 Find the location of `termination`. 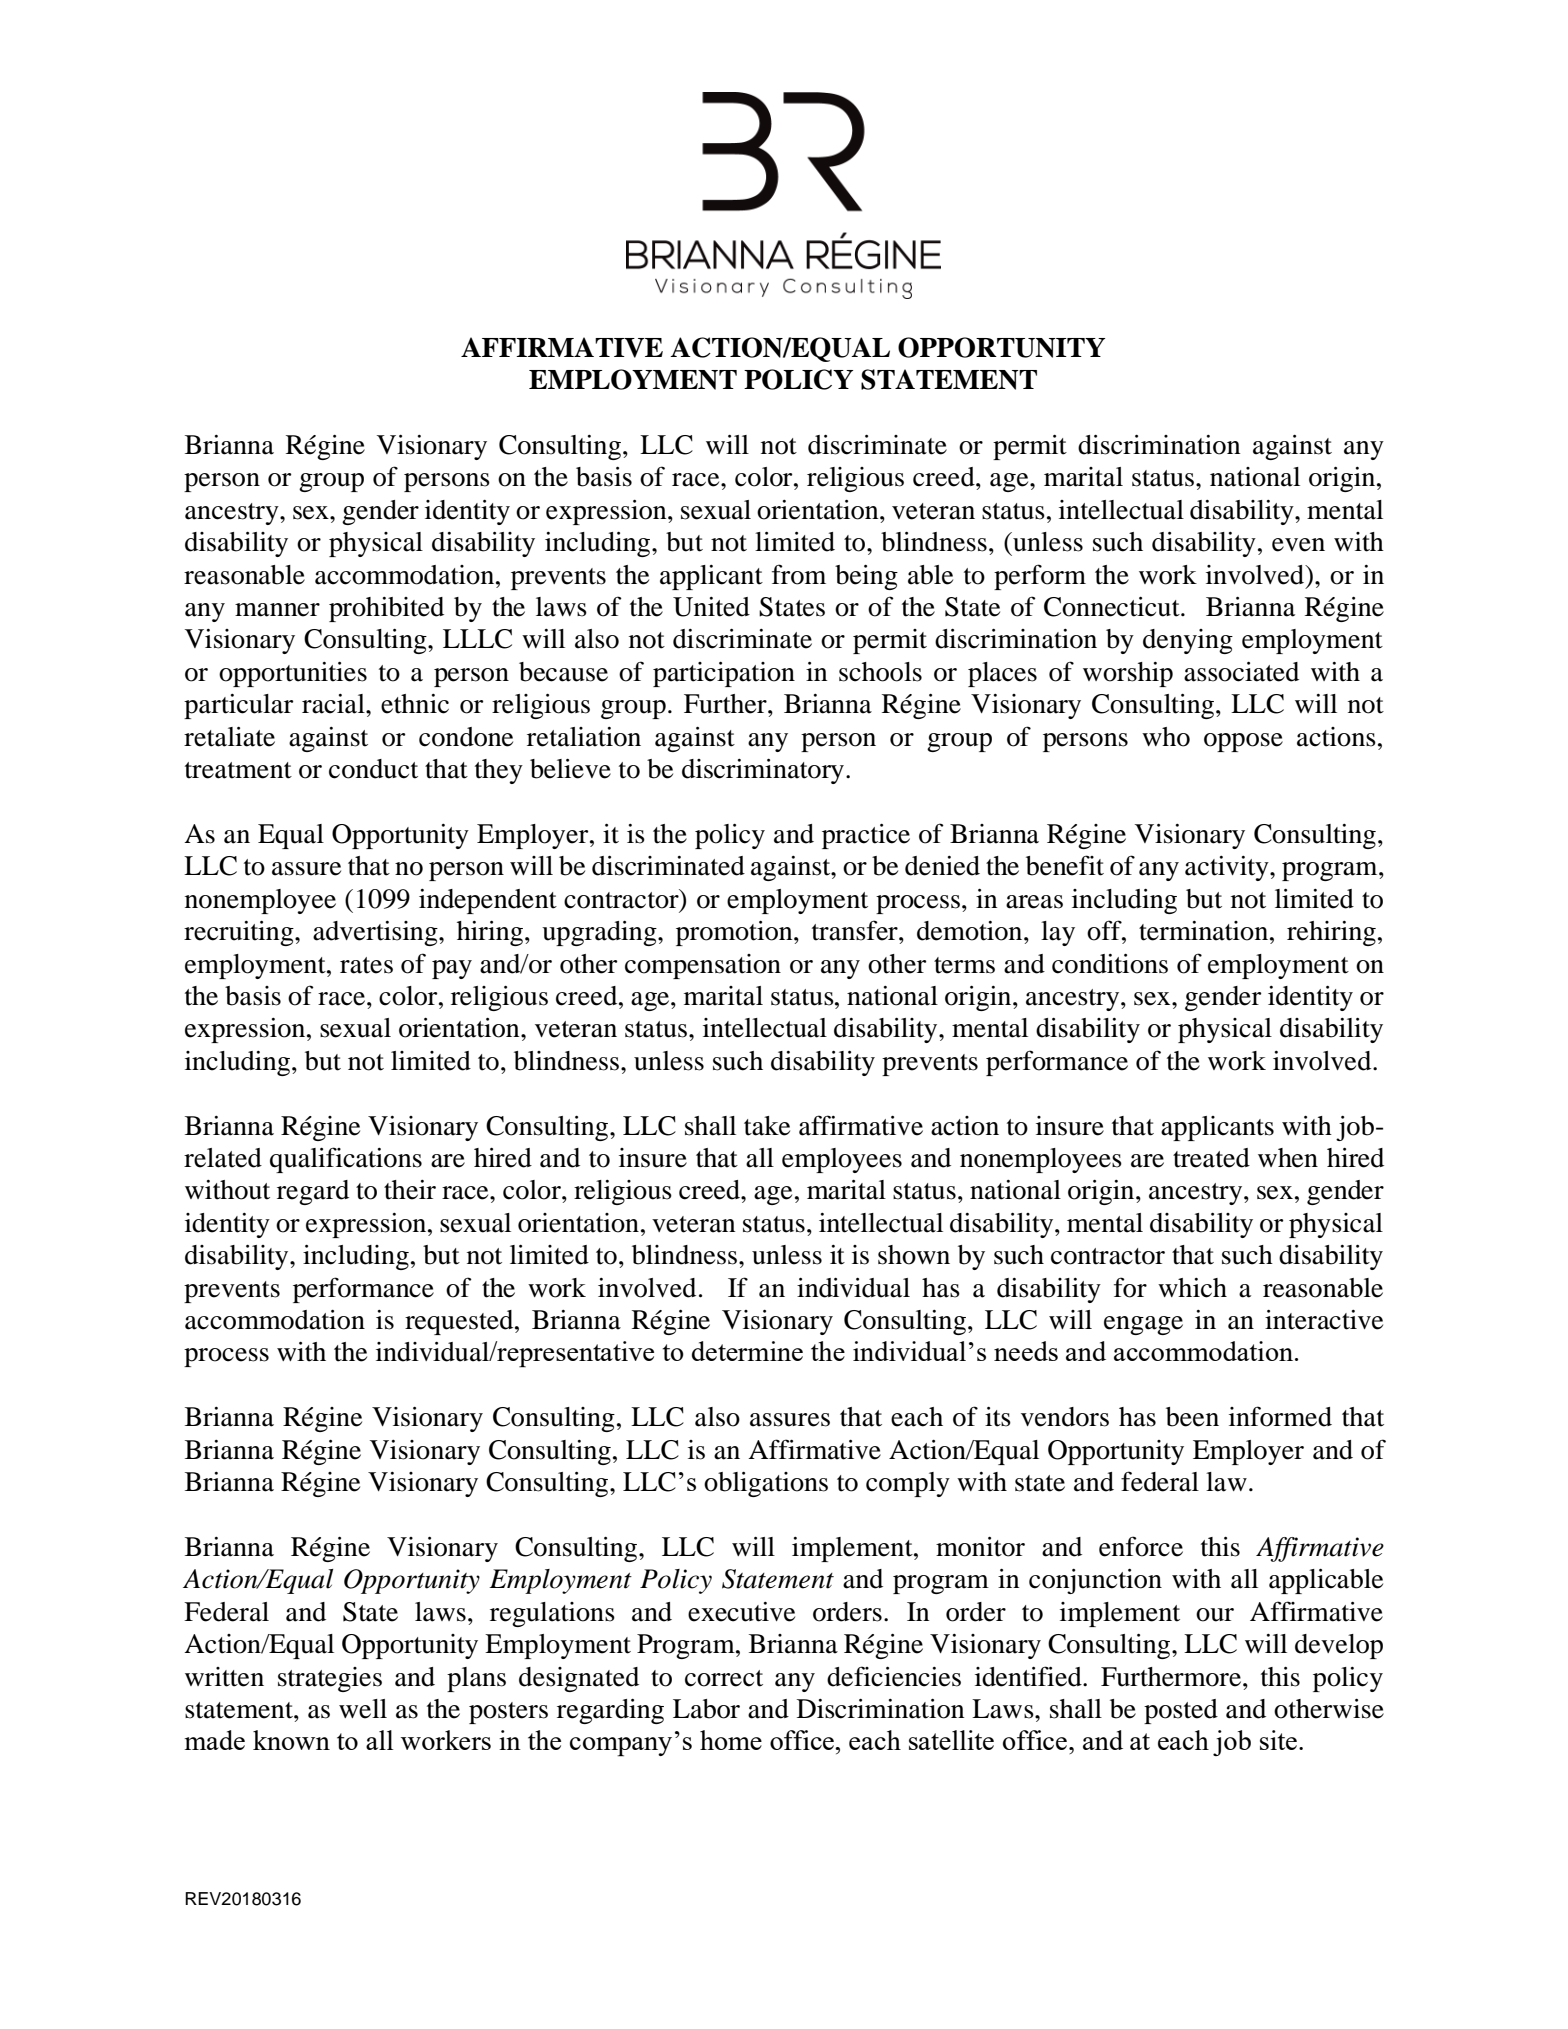

termination is located at coordinates (1205, 931).
